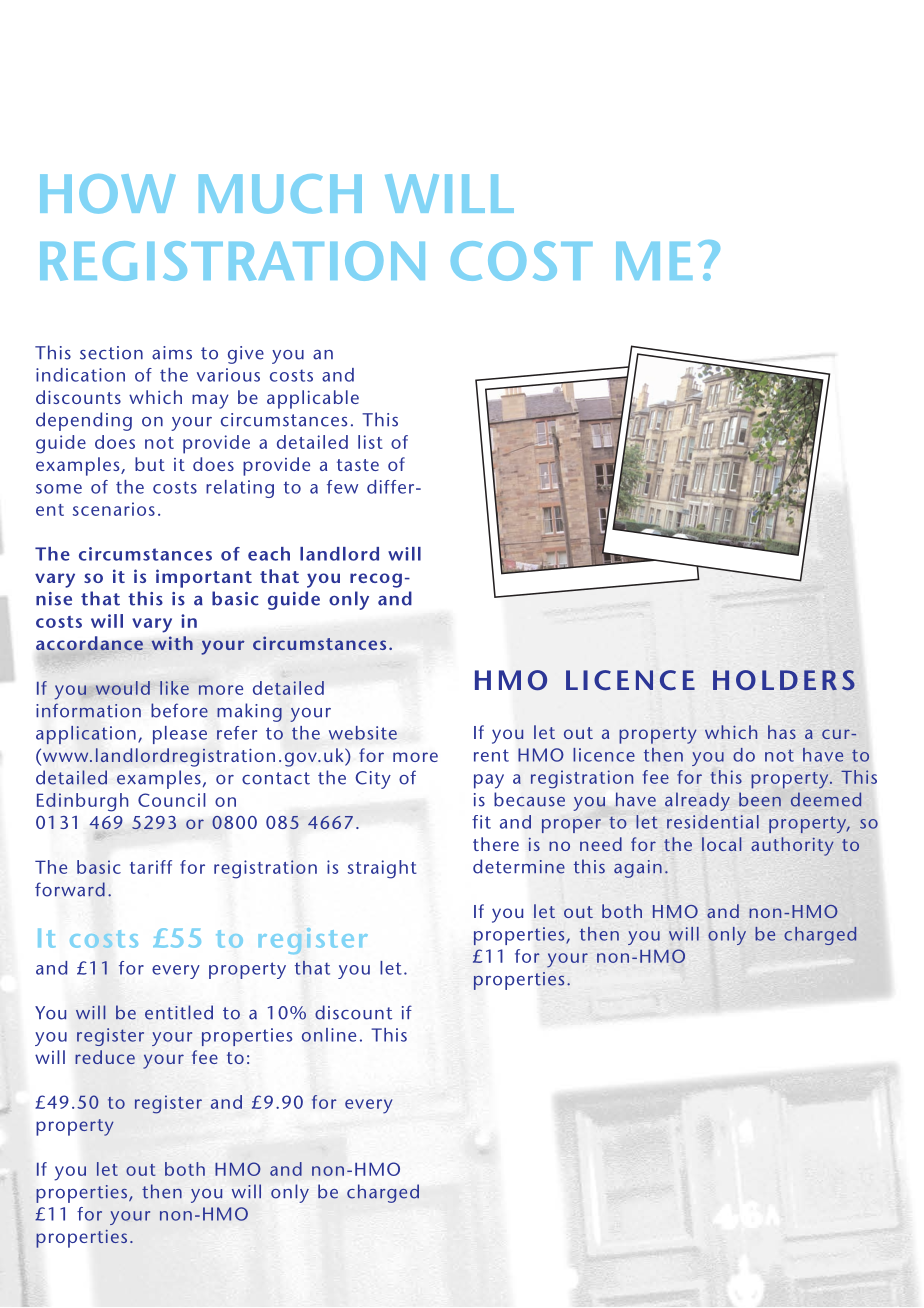  What do you see at coordinates (180, 735) in the screenshot?
I see `please` at bounding box center [180, 735].
